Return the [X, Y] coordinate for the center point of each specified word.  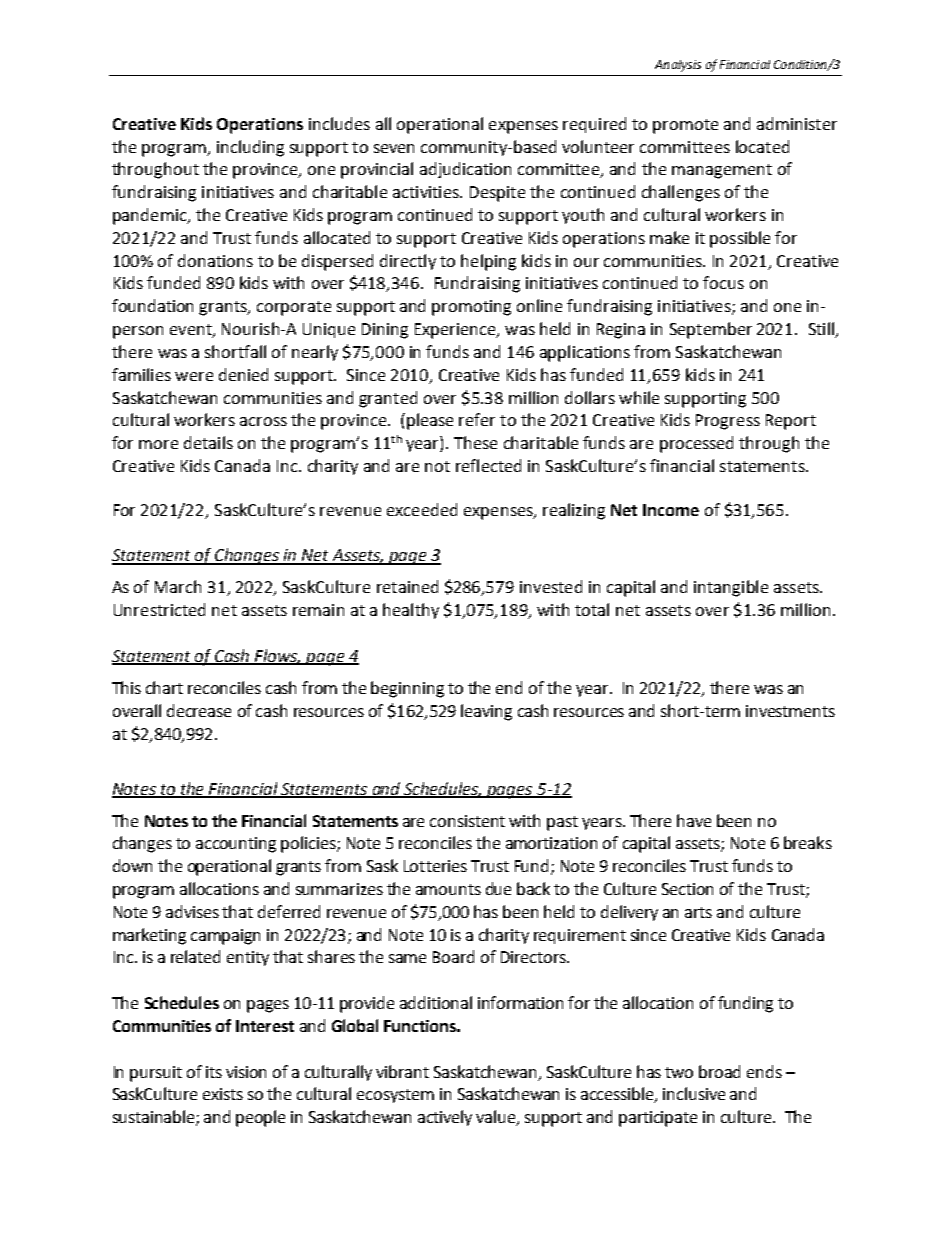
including [250, 148]
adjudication [465, 170]
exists [223, 1094]
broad [719, 1071]
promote [685, 126]
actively [445, 1118]
